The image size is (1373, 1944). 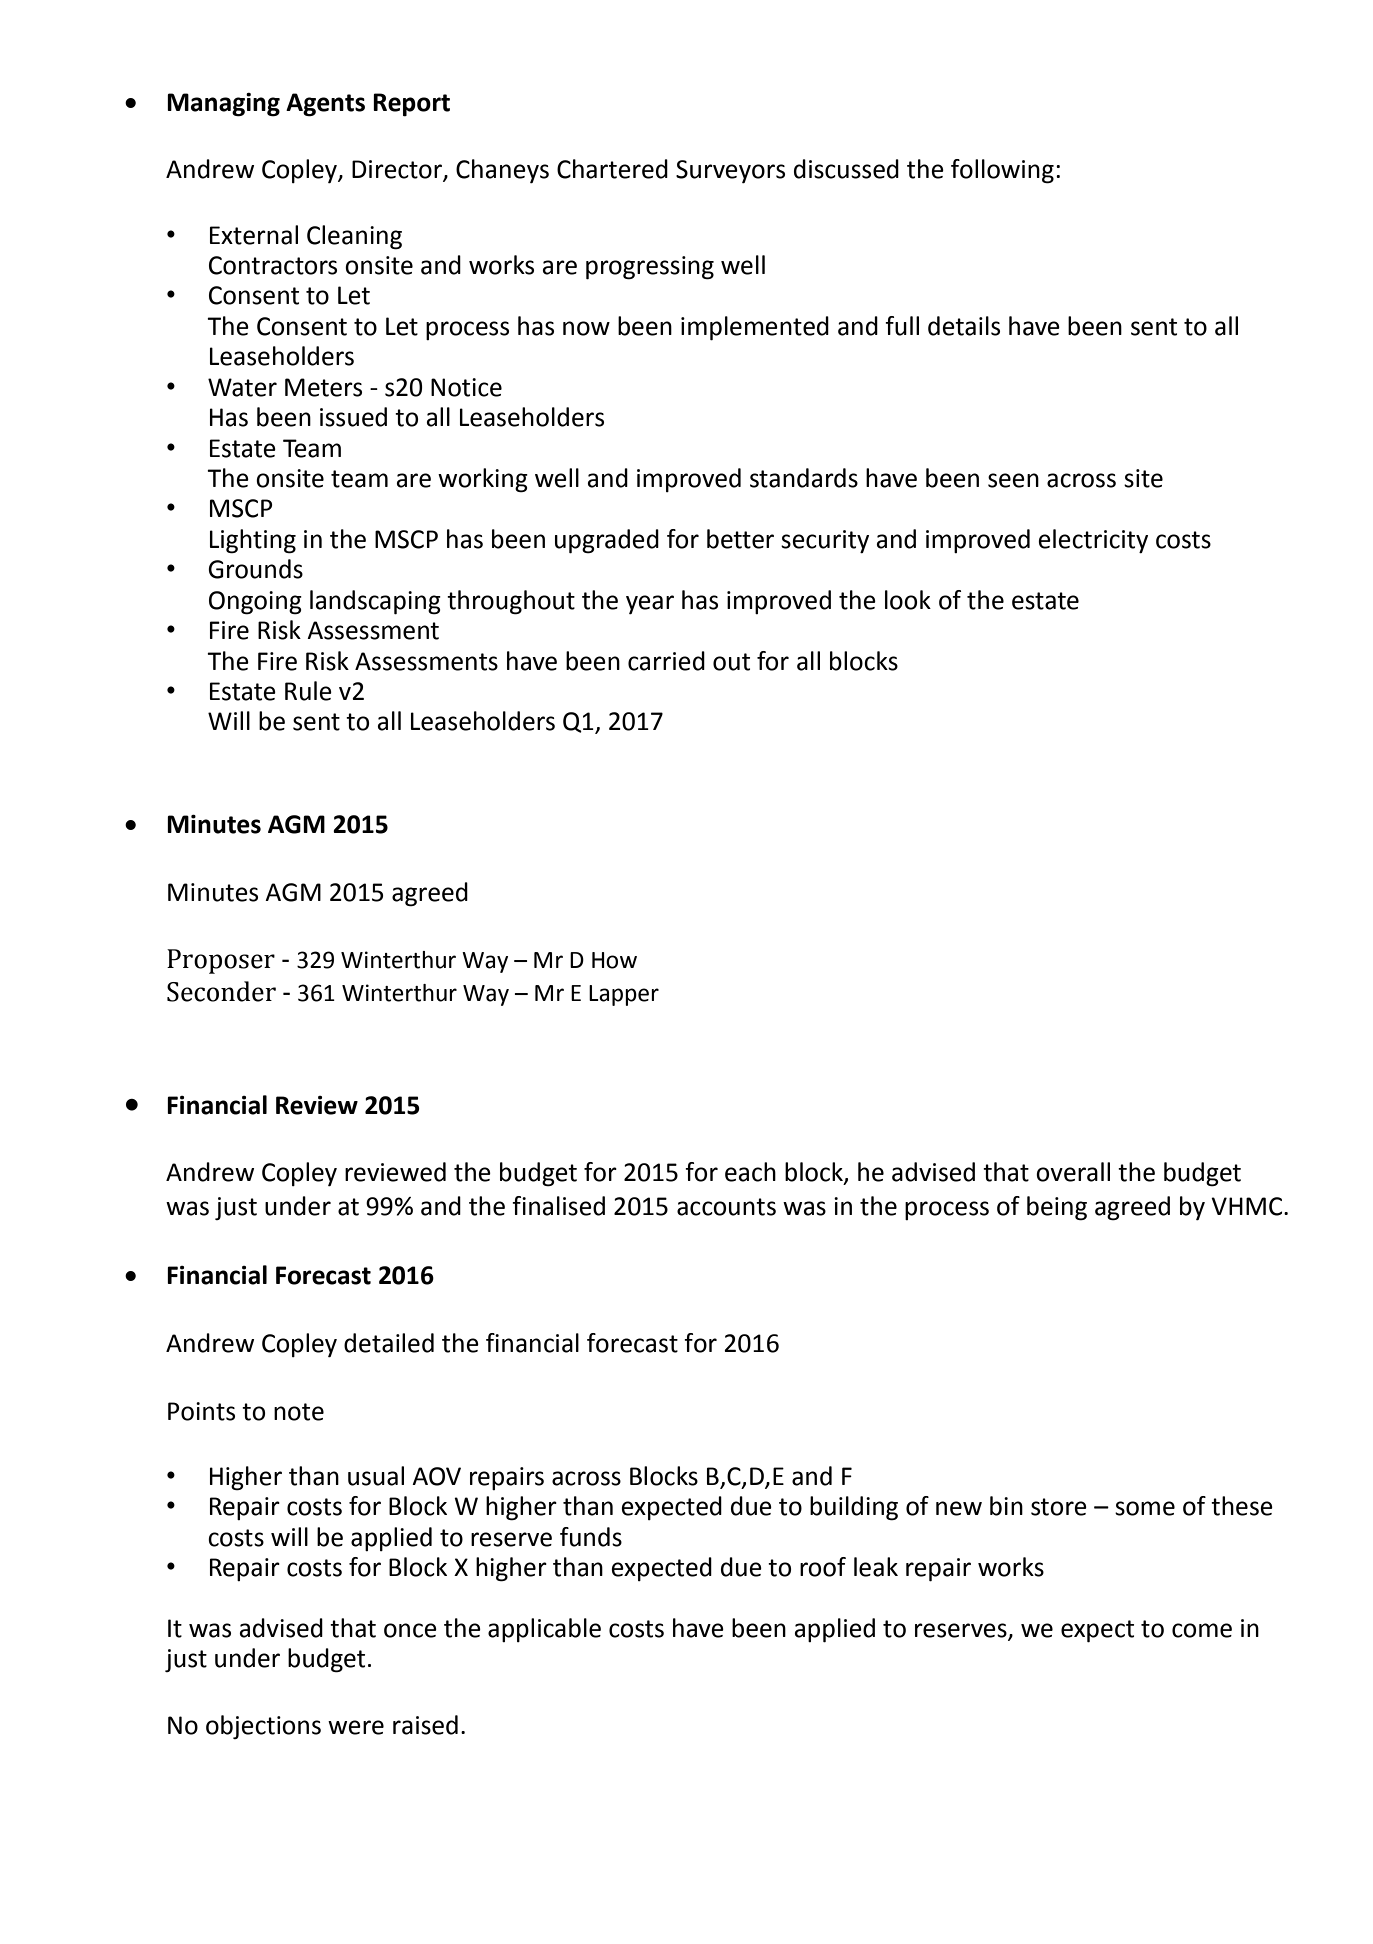 What do you see at coordinates (325, 105) in the document?
I see `Agents` at bounding box center [325, 105].
